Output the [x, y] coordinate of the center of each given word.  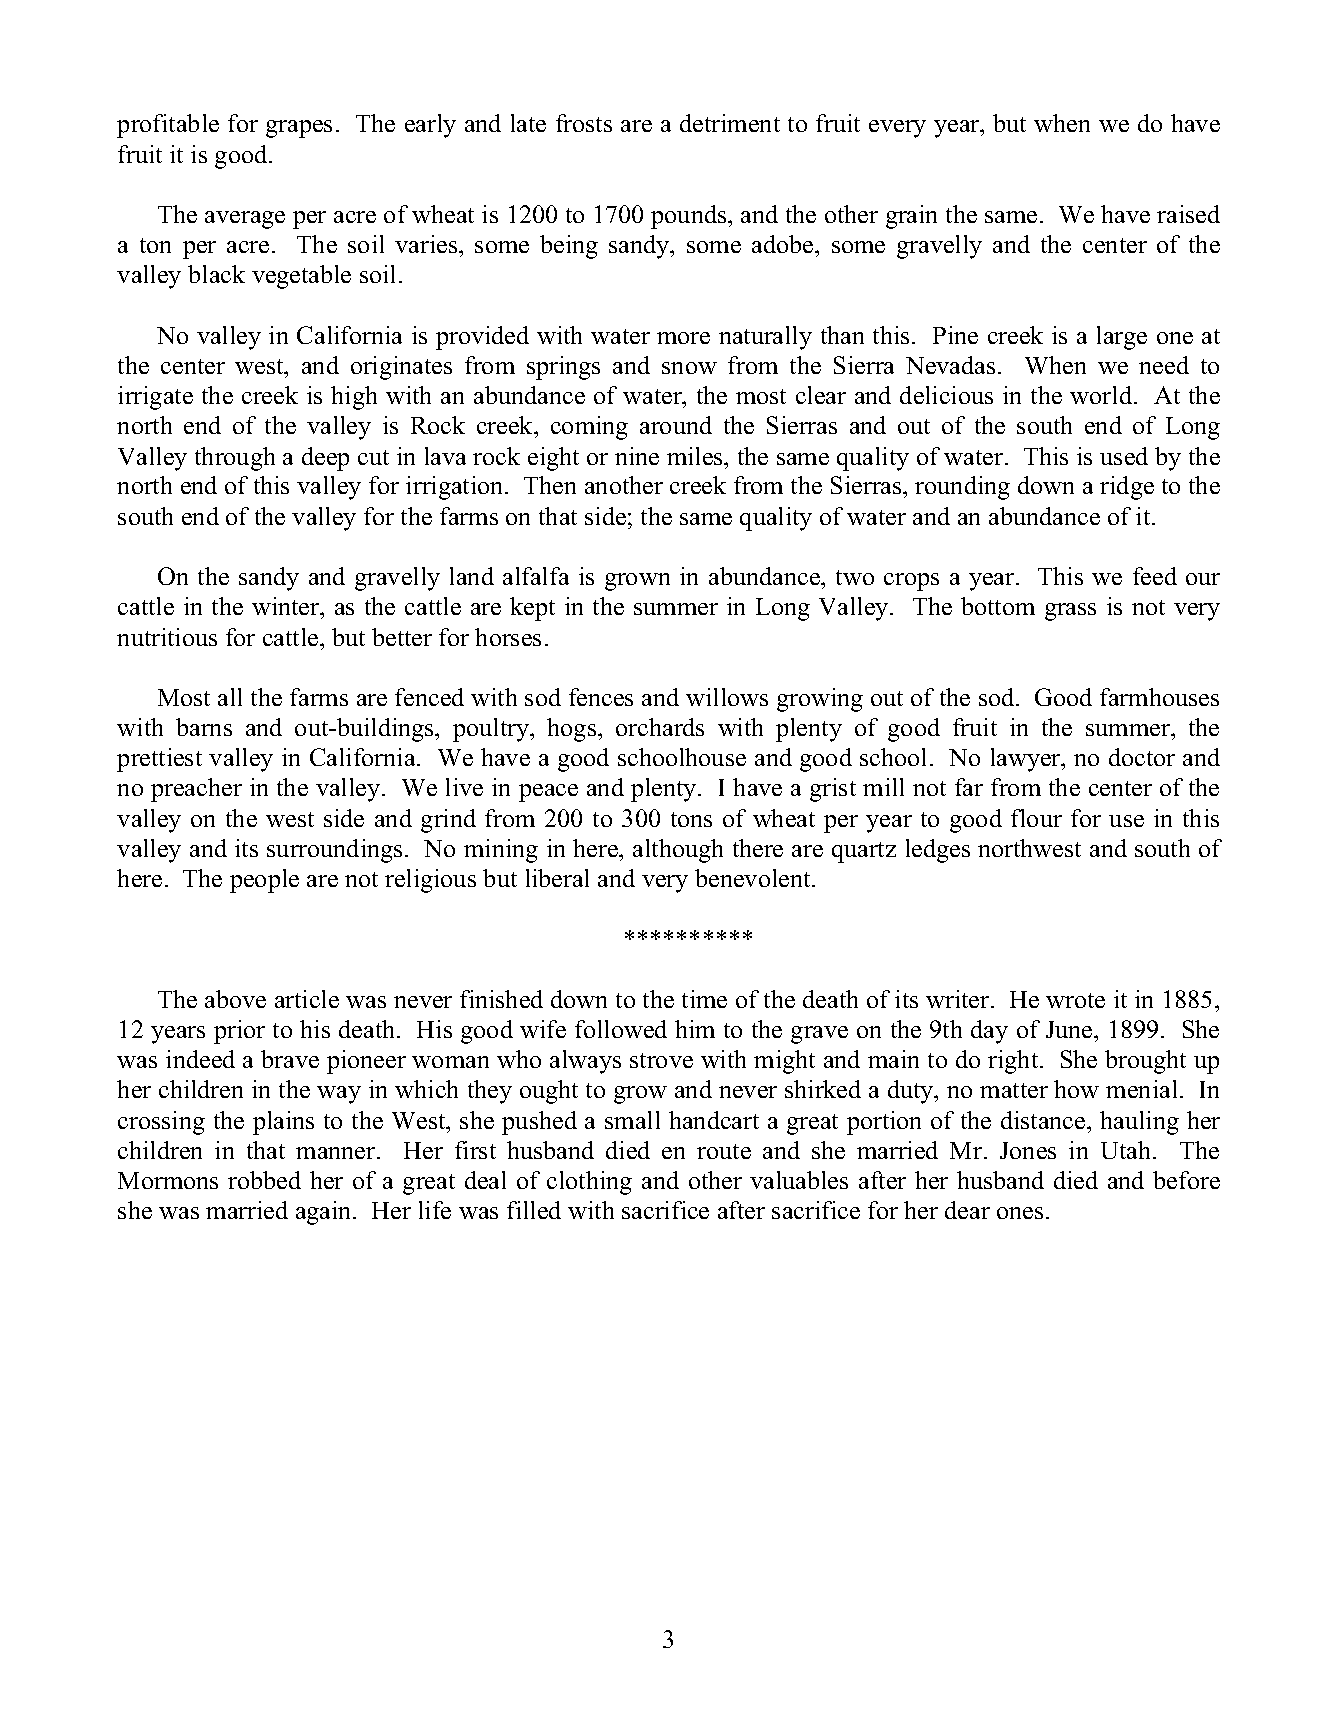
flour [1036, 818]
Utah [1127, 1150]
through [235, 459]
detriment [730, 123]
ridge [1127, 488]
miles [696, 456]
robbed [264, 1180]
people [264, 881]
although [678, 851]
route [724, 1151]
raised [1188, 214]
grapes [299, 129]
